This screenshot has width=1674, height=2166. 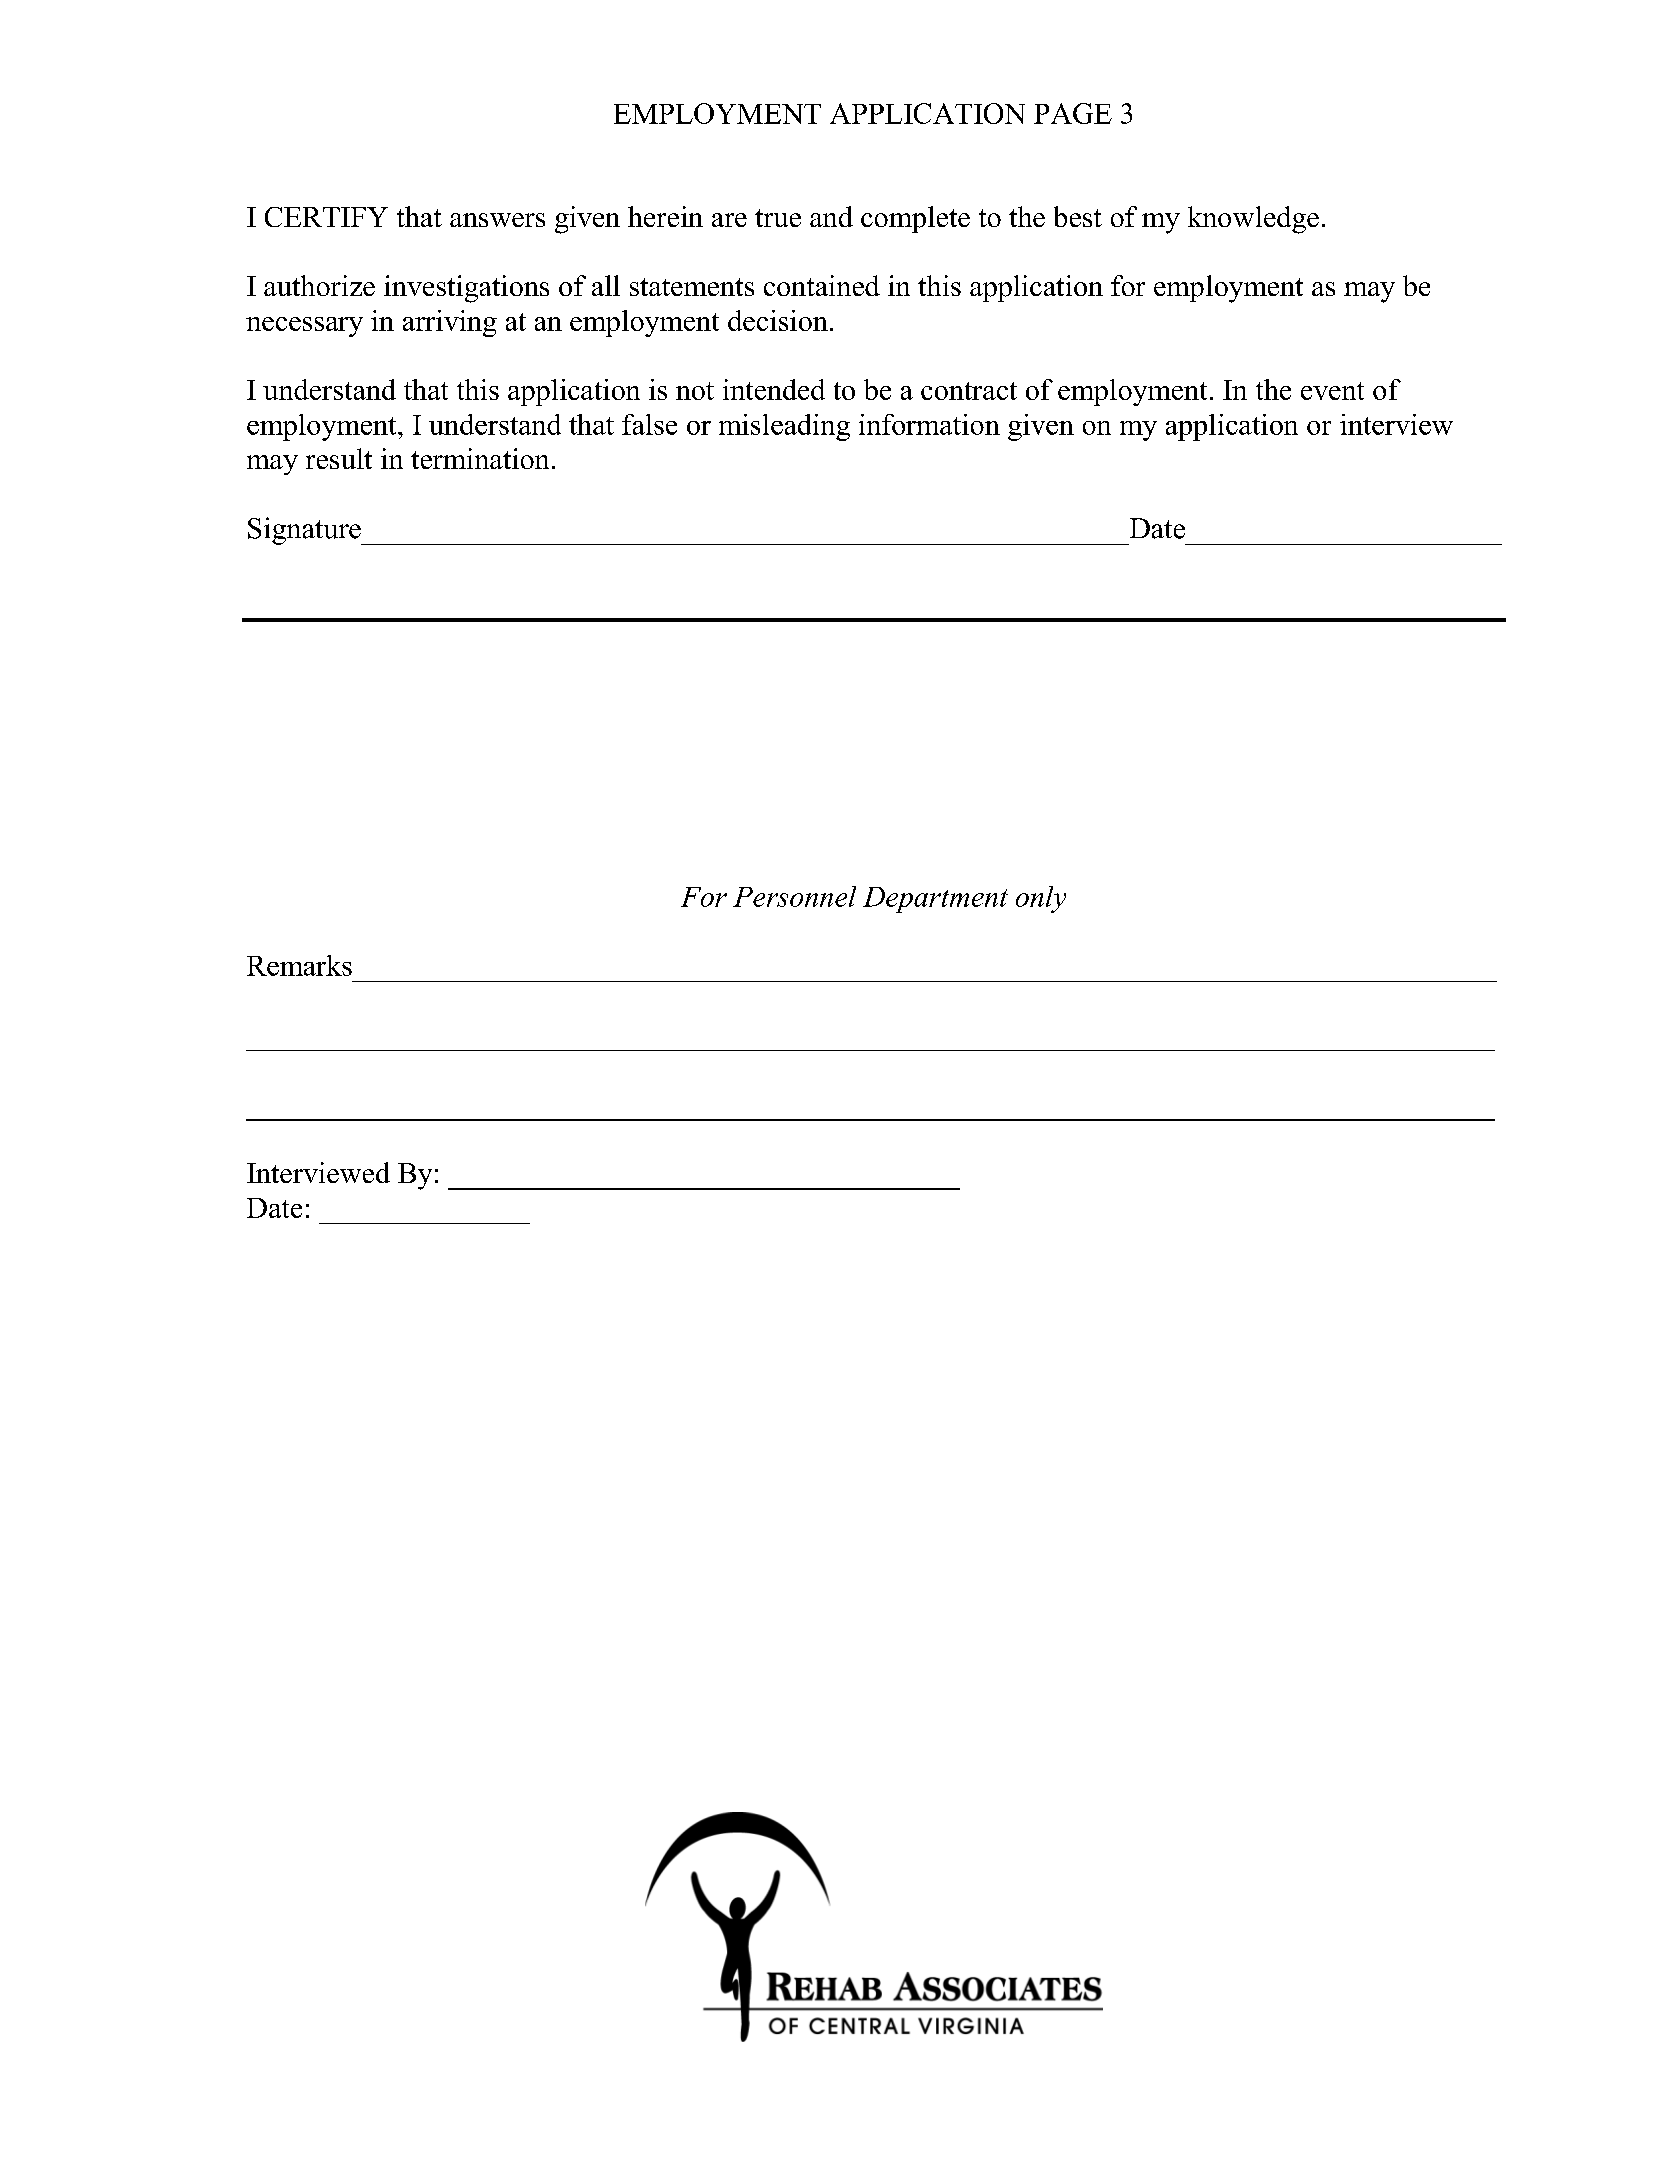 What do you see at coordinates (935, 900) in the screenshot?
I see `Department` at bounding box center [935, 900].
